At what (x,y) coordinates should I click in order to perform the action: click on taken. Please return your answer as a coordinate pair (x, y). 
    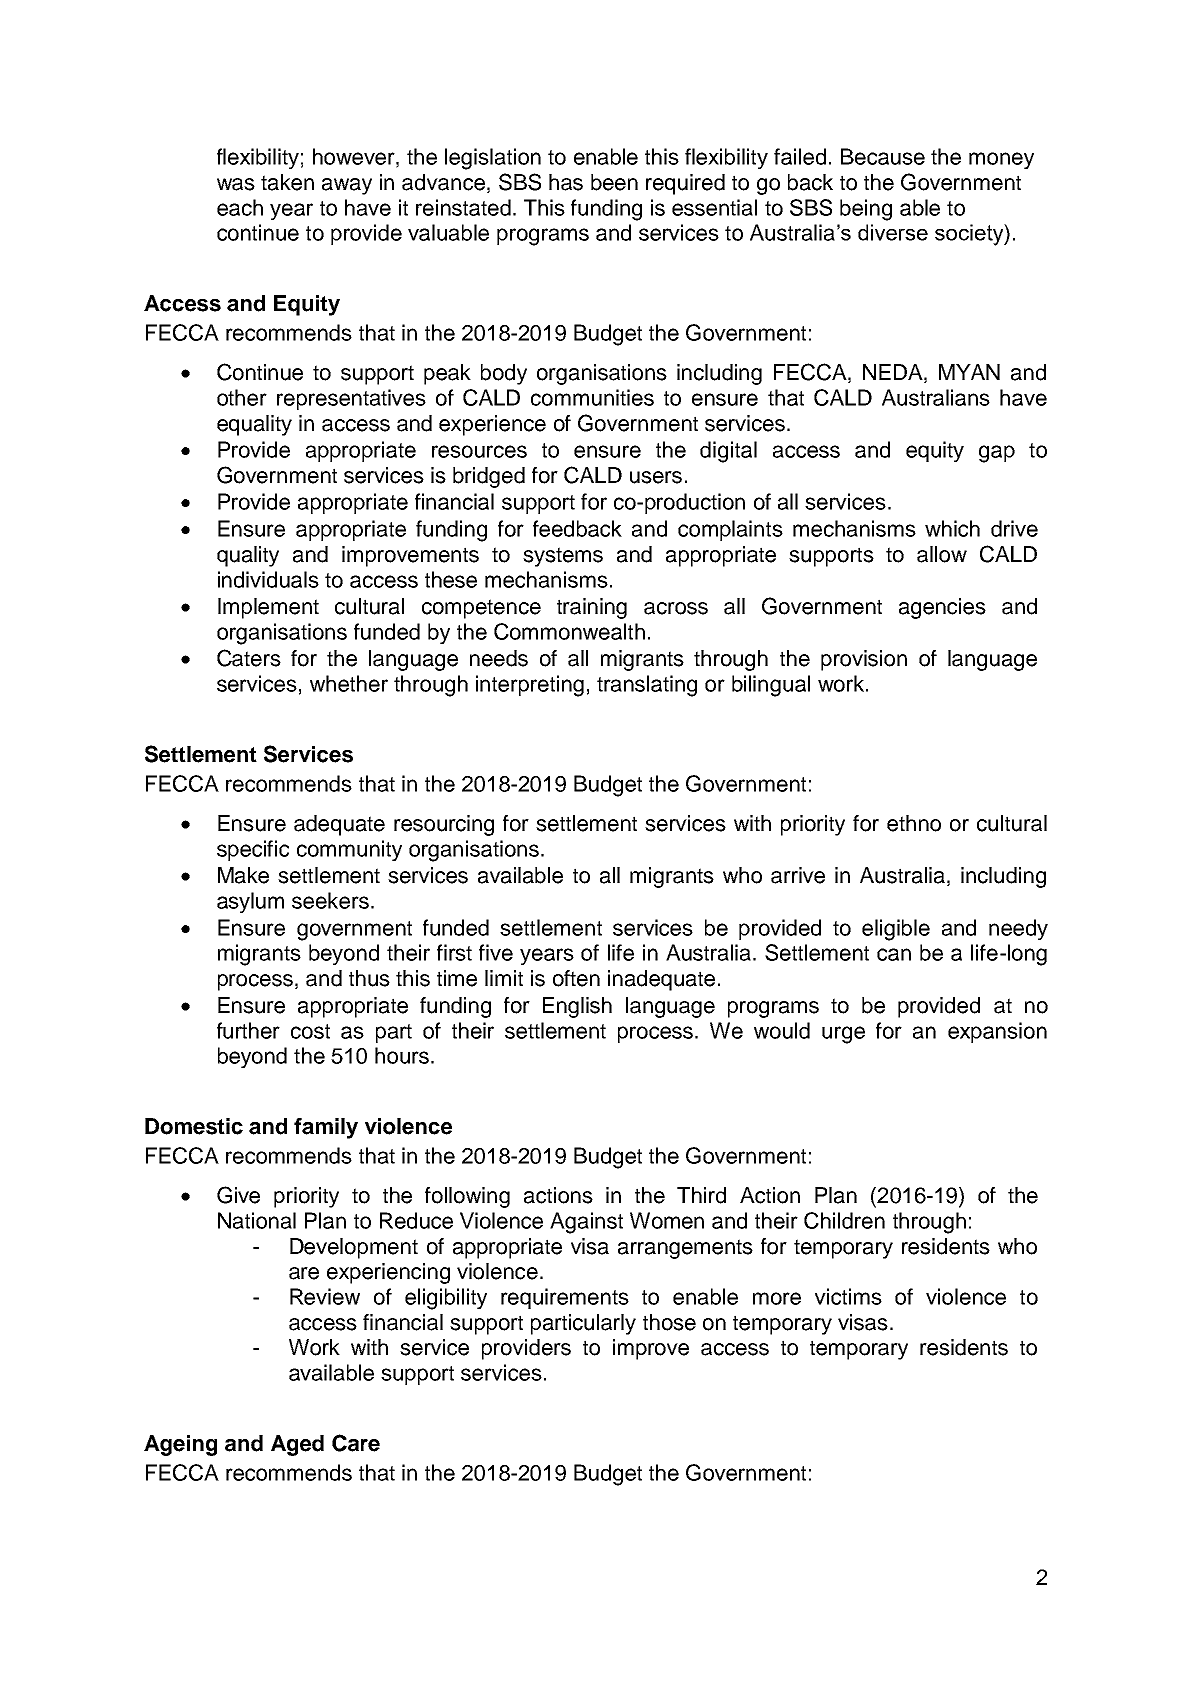
    Looking at the image, I should click on (287, 182).
